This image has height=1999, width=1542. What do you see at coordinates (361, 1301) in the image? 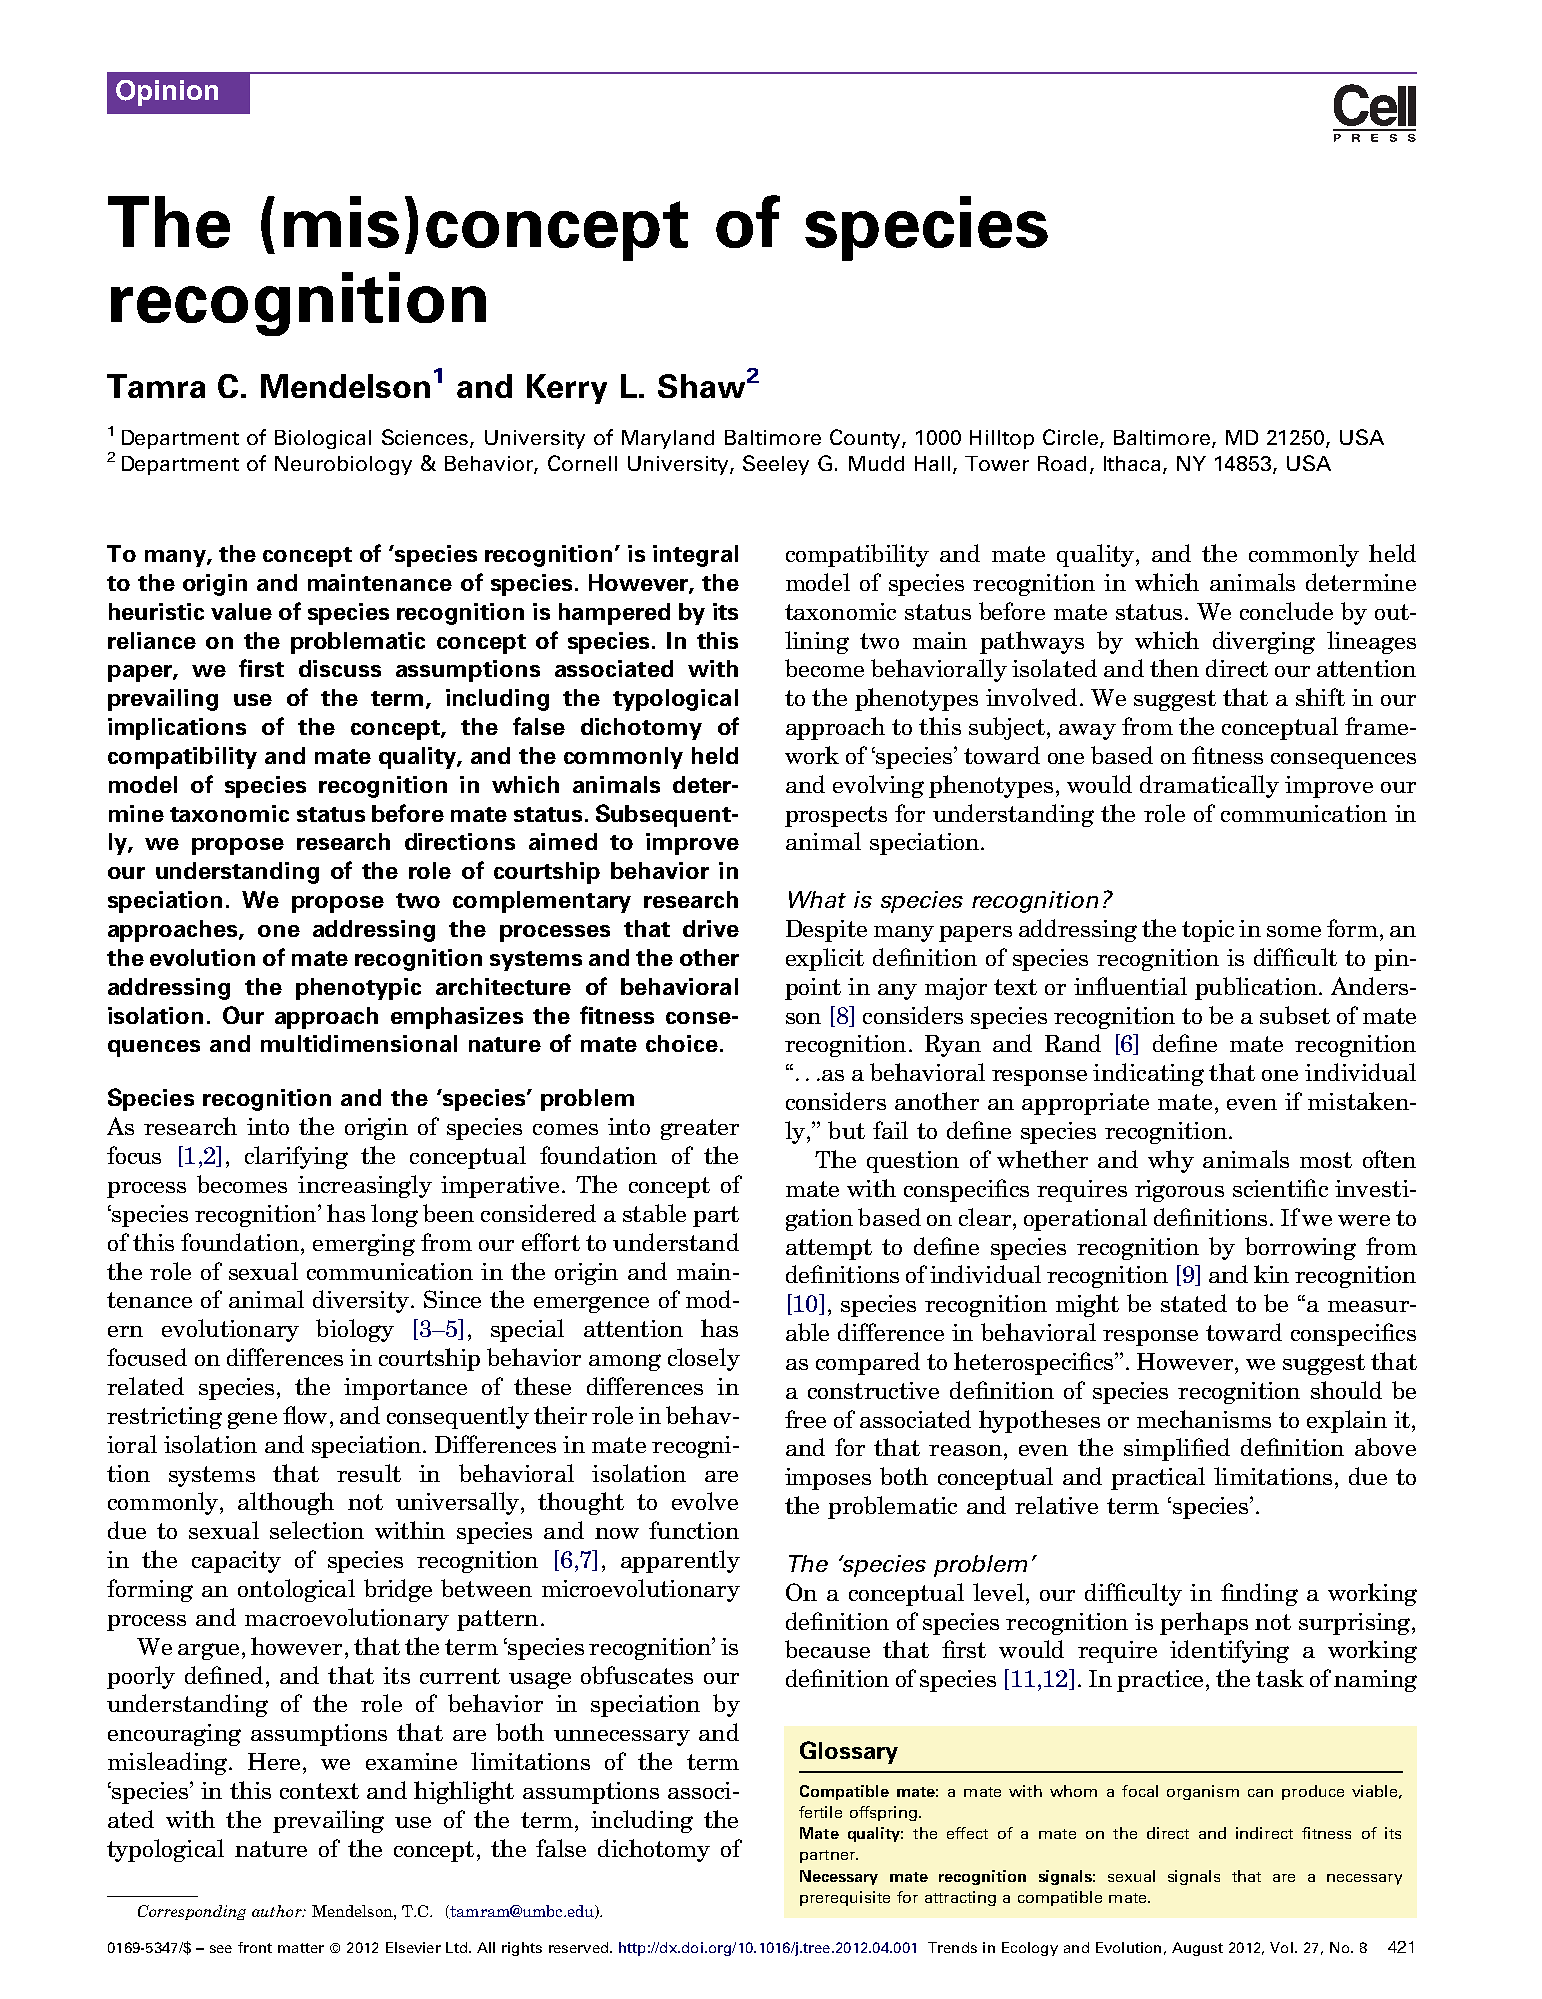
I see `diversity` at bounding box center [361, 1301].
